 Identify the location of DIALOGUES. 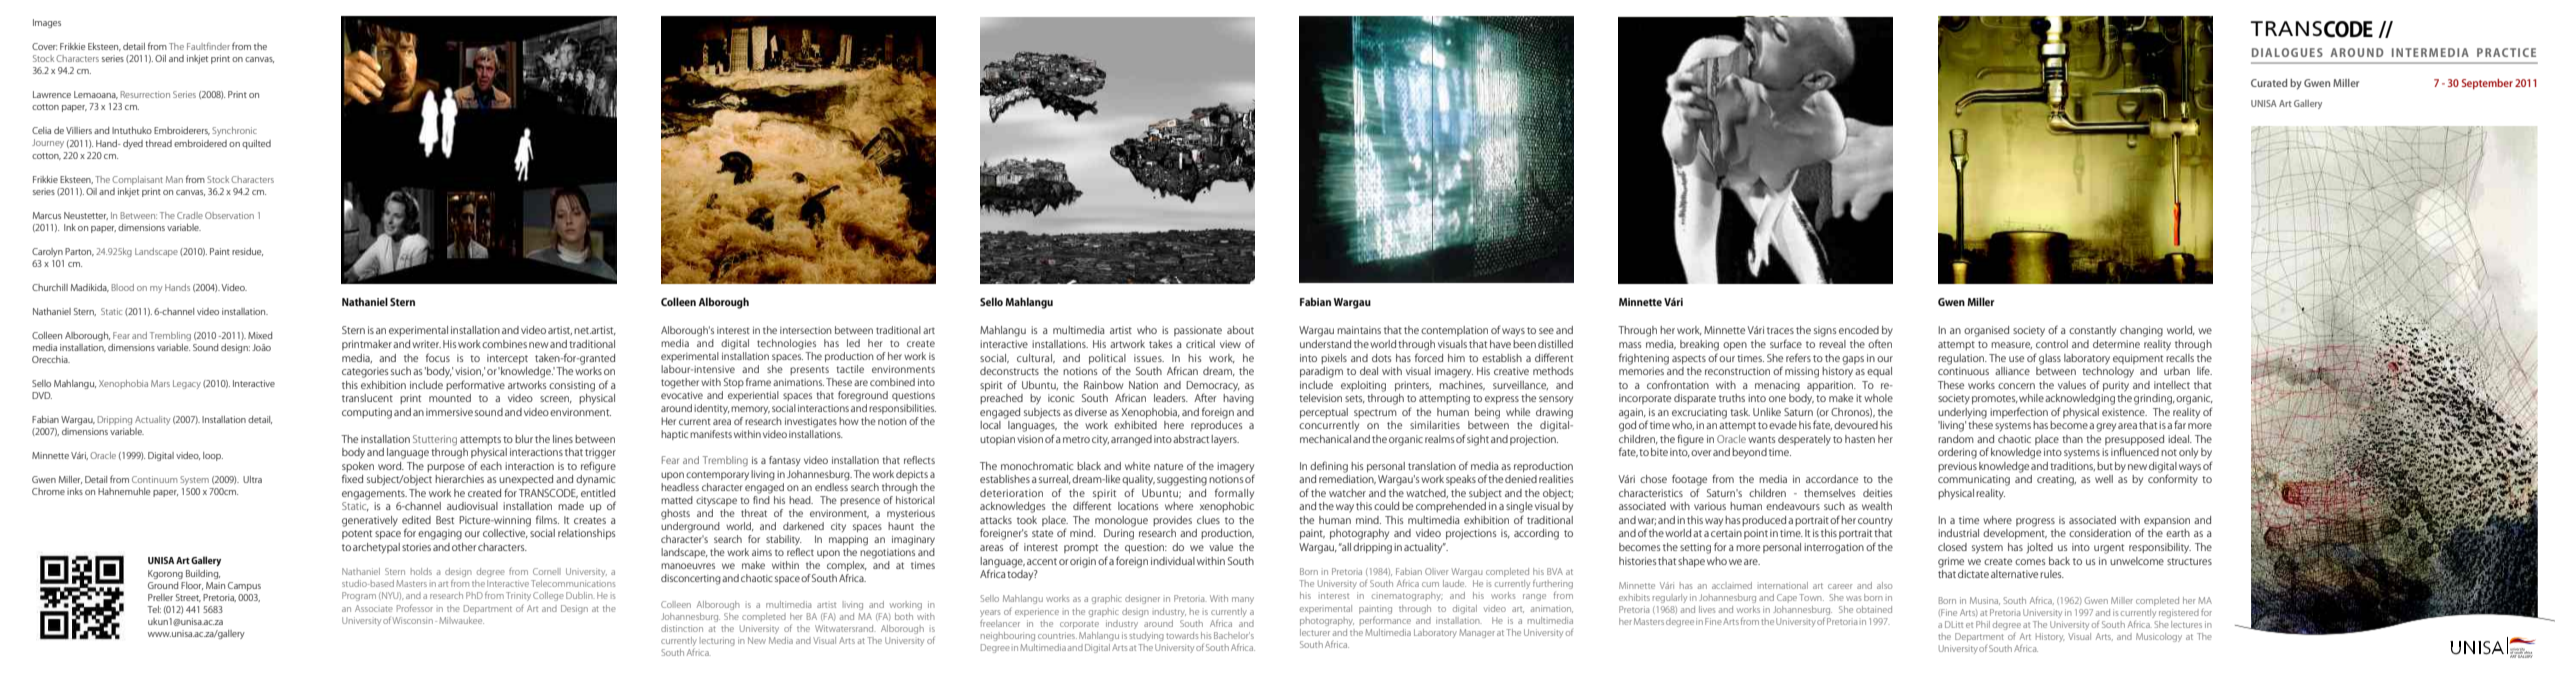
(2287, 52).
